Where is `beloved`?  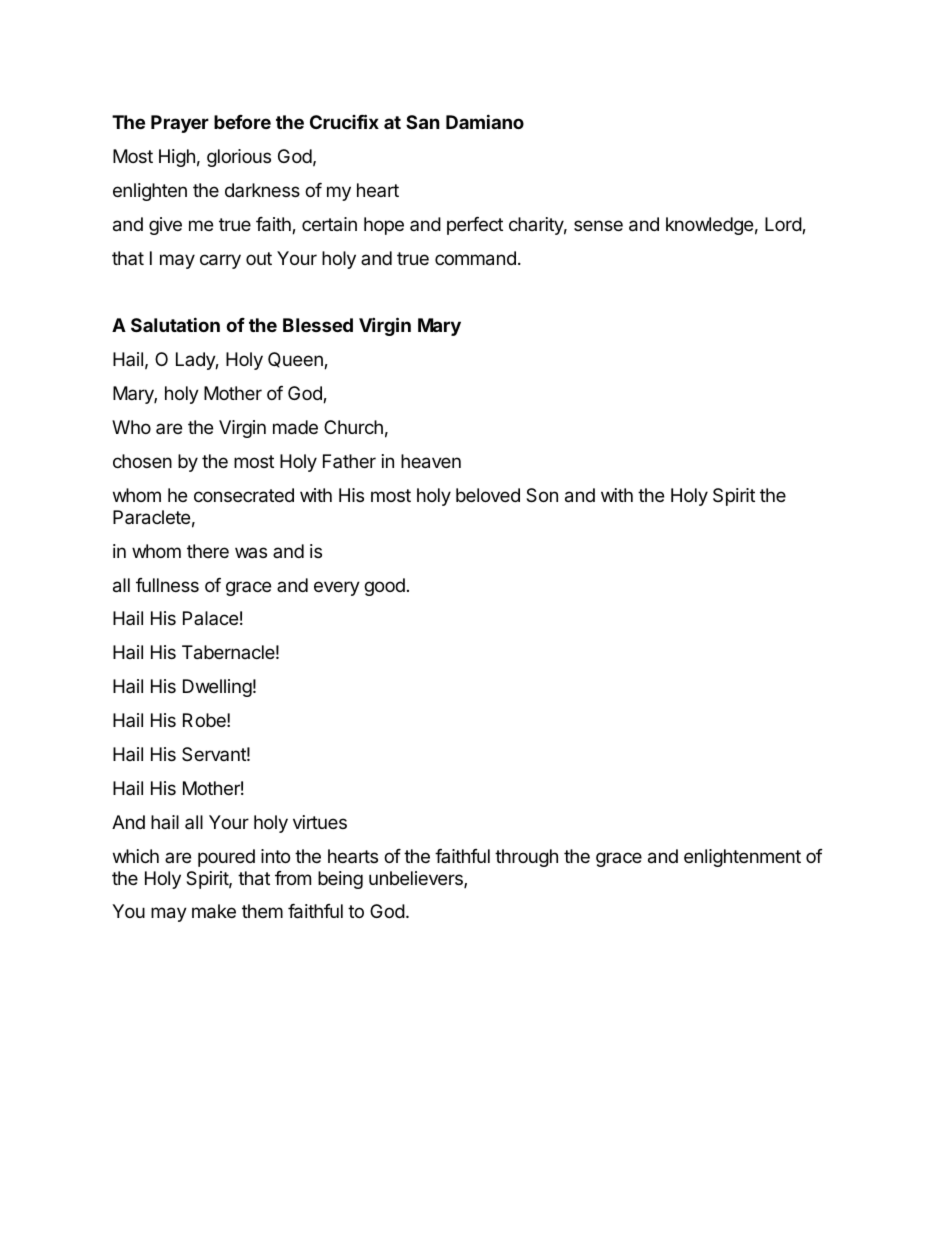
beloved is located at coordinates (488, 495).
